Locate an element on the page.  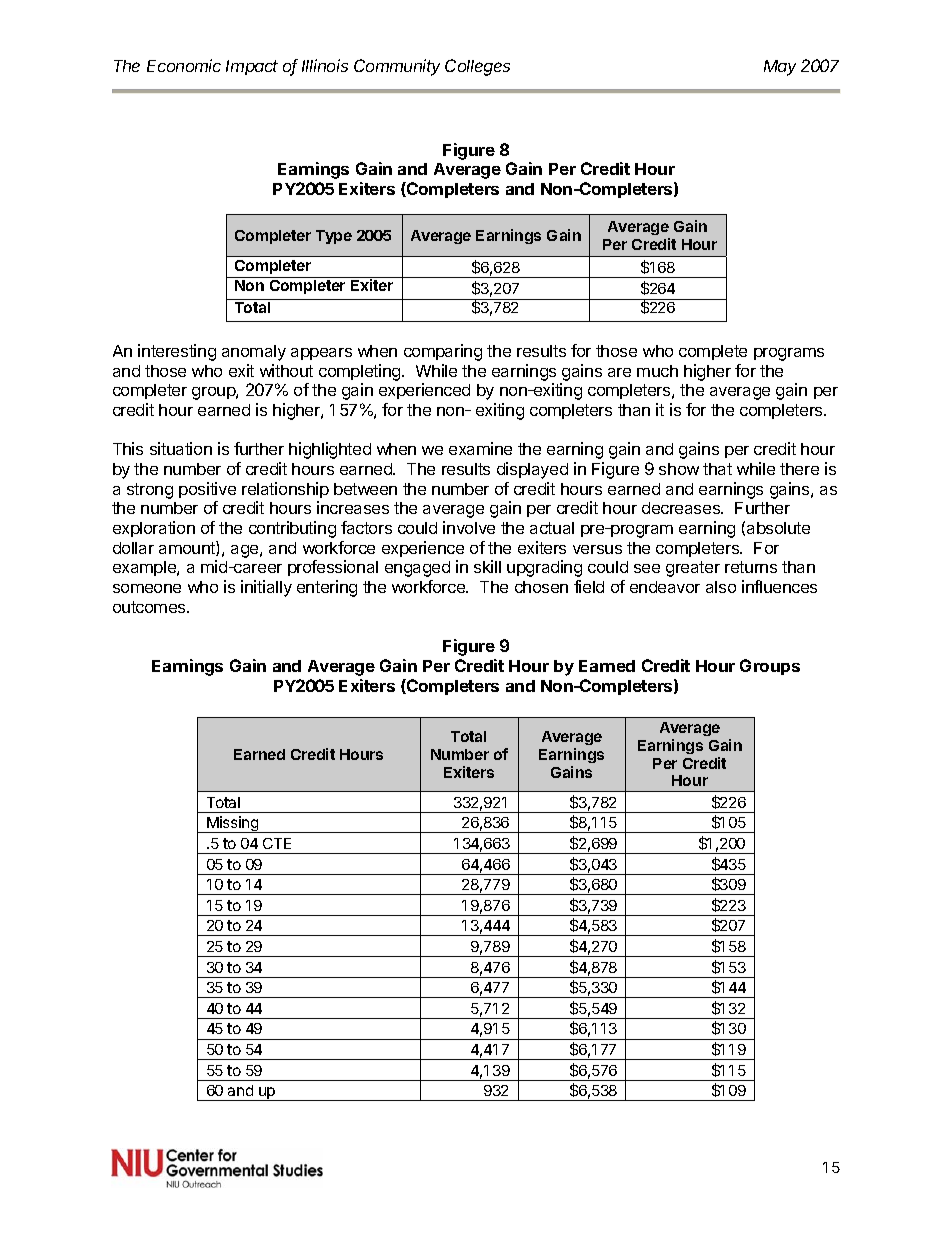
Economic is located at coordinates (184, 65).
